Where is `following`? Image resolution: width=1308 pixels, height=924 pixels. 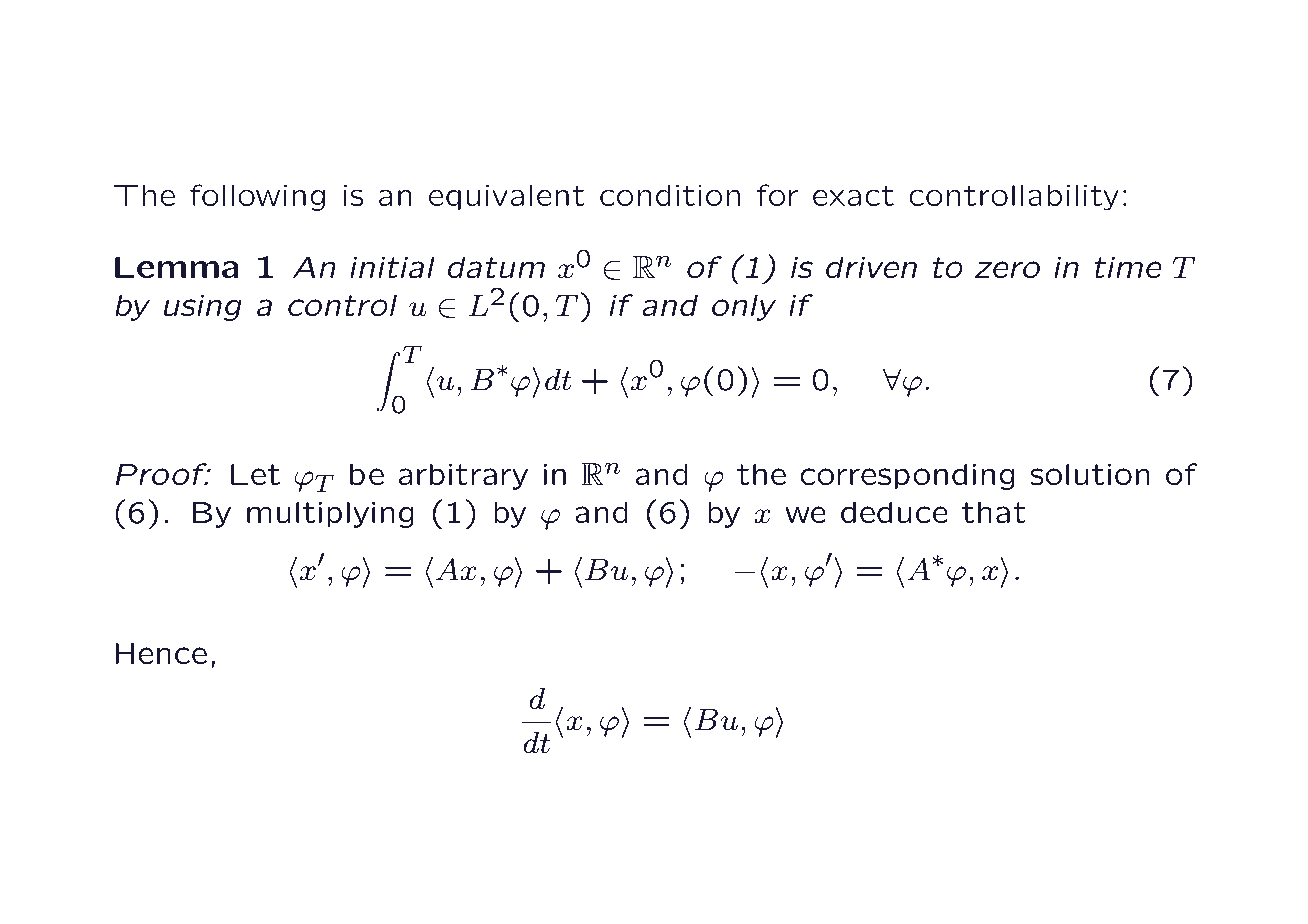 following is located at coordinates (257, 197).
